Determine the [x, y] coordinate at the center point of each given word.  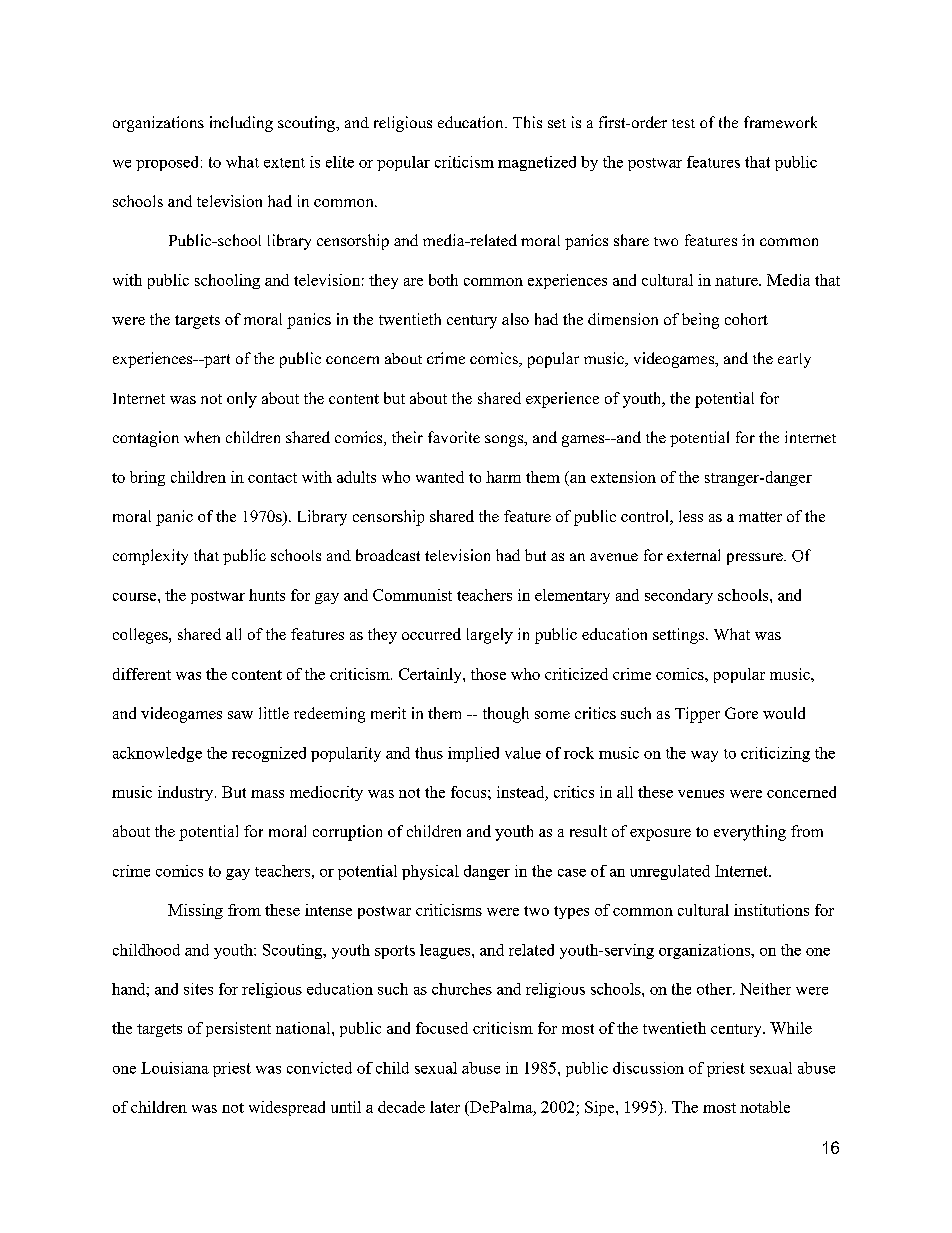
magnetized [537, 163]
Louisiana [175, 1068]
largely [490, 636]
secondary [679, 596]
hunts [267, 595]
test [683, 123]
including [241, 124]
